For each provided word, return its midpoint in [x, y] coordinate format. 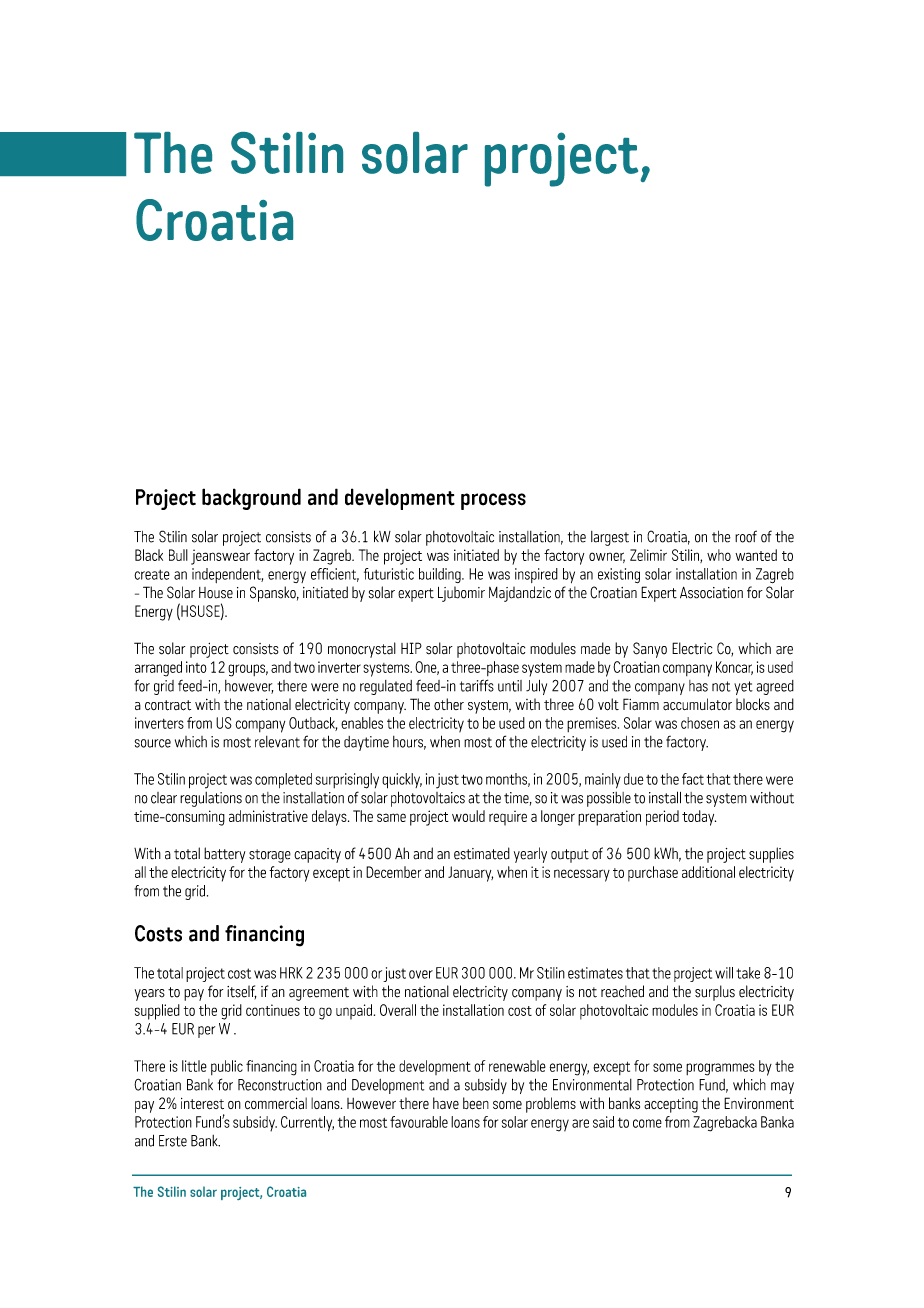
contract [168, 705]
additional [708, 872]
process [493, 501]
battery [224, 855]
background [251, 499]
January [470, 874]
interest [202, 1103]
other [449, 704]
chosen [700, 723]
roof [746, 536]
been [476, 1103]
